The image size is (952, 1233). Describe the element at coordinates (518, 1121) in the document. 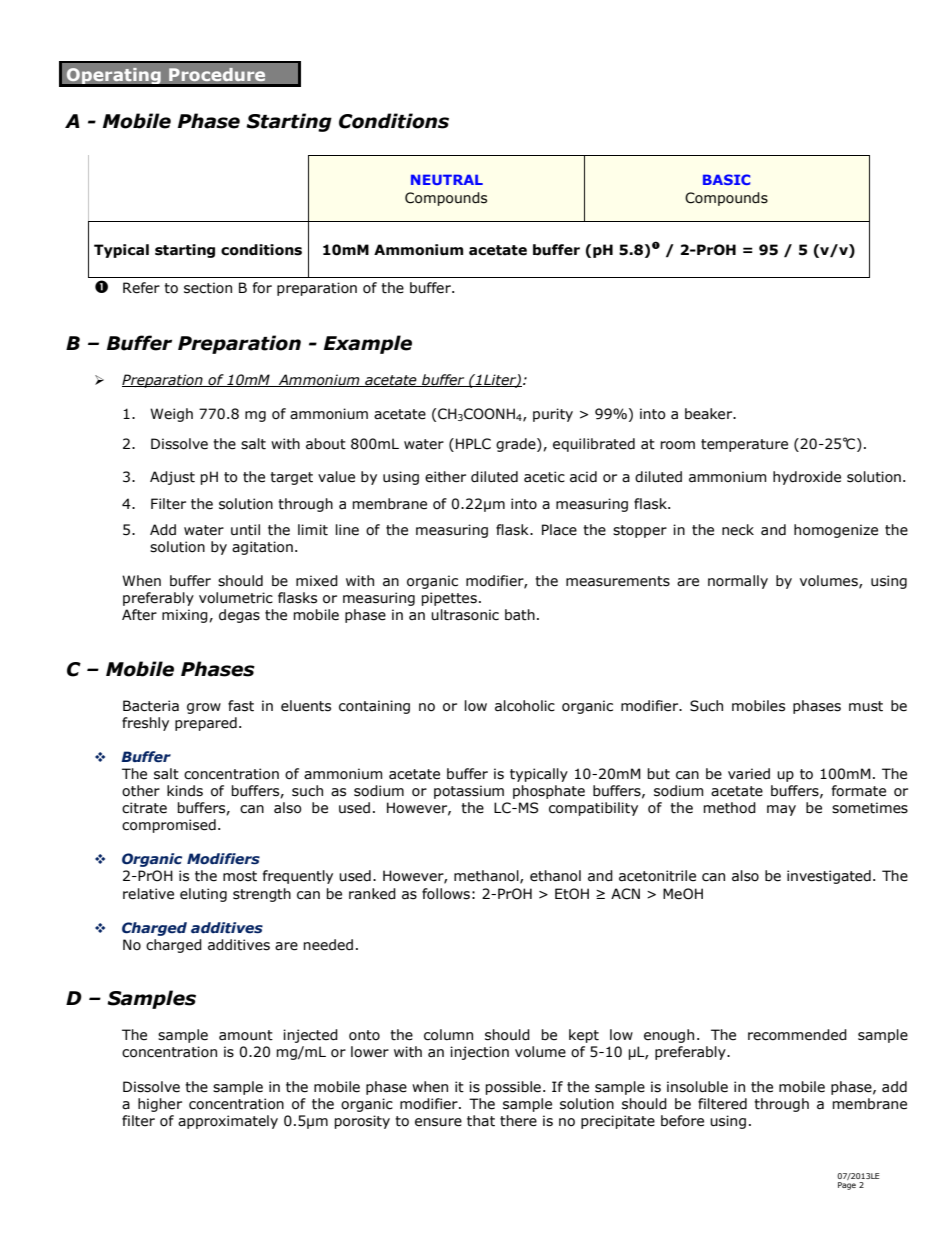

I see `there` at that location.
